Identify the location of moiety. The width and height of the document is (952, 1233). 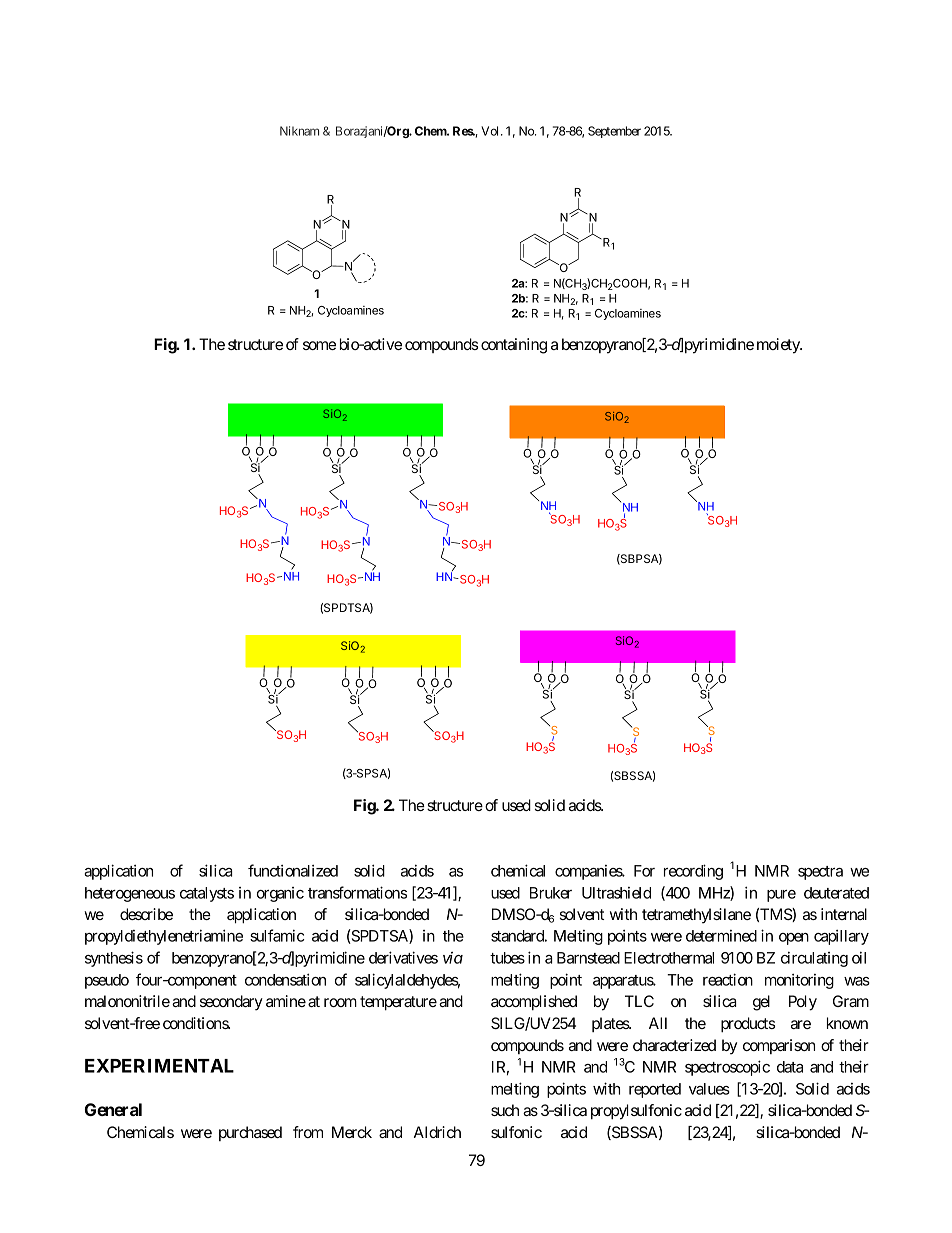
(779, 346).
